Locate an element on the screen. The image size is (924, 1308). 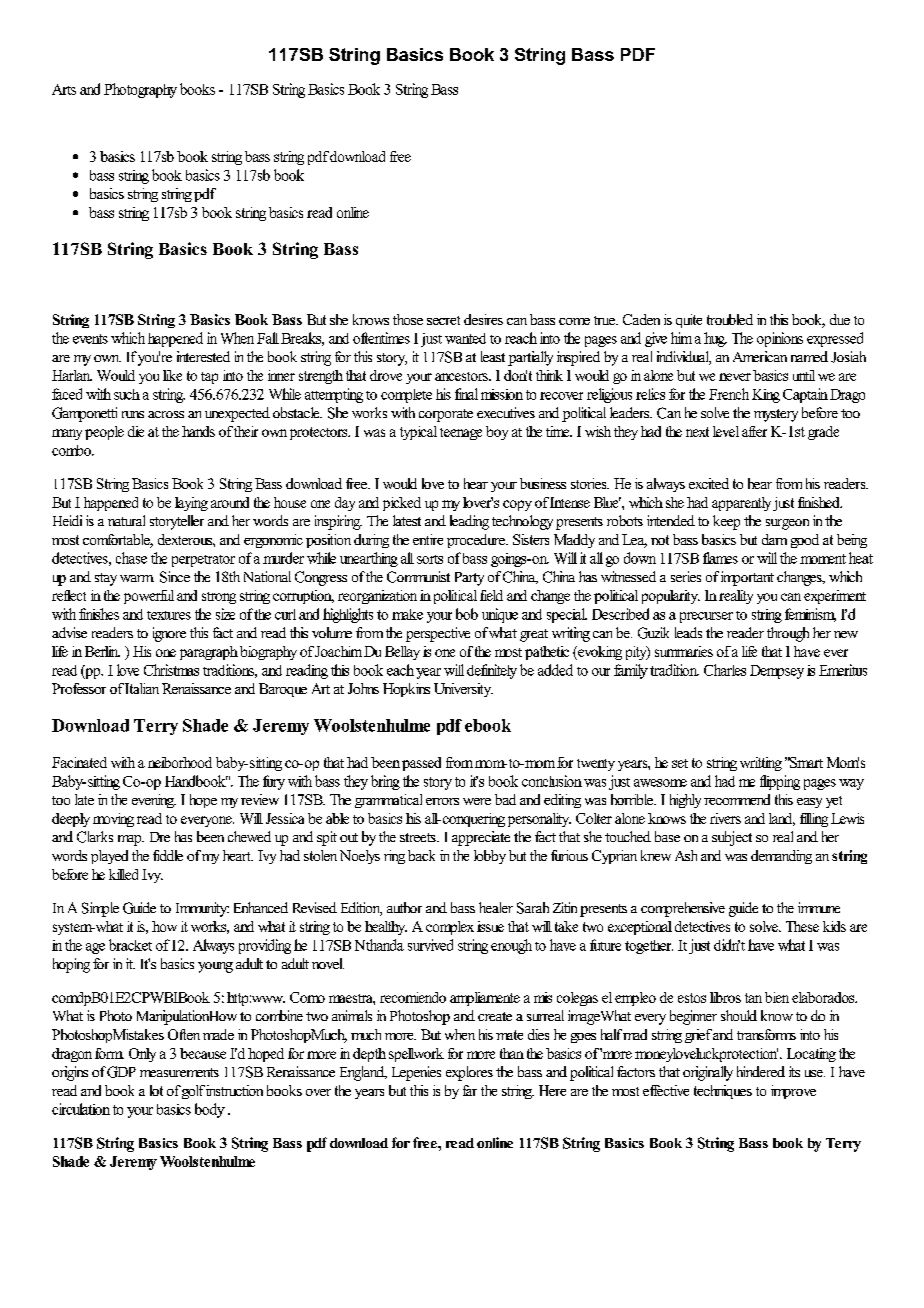
perspective is located at coordinates (438, 634).
